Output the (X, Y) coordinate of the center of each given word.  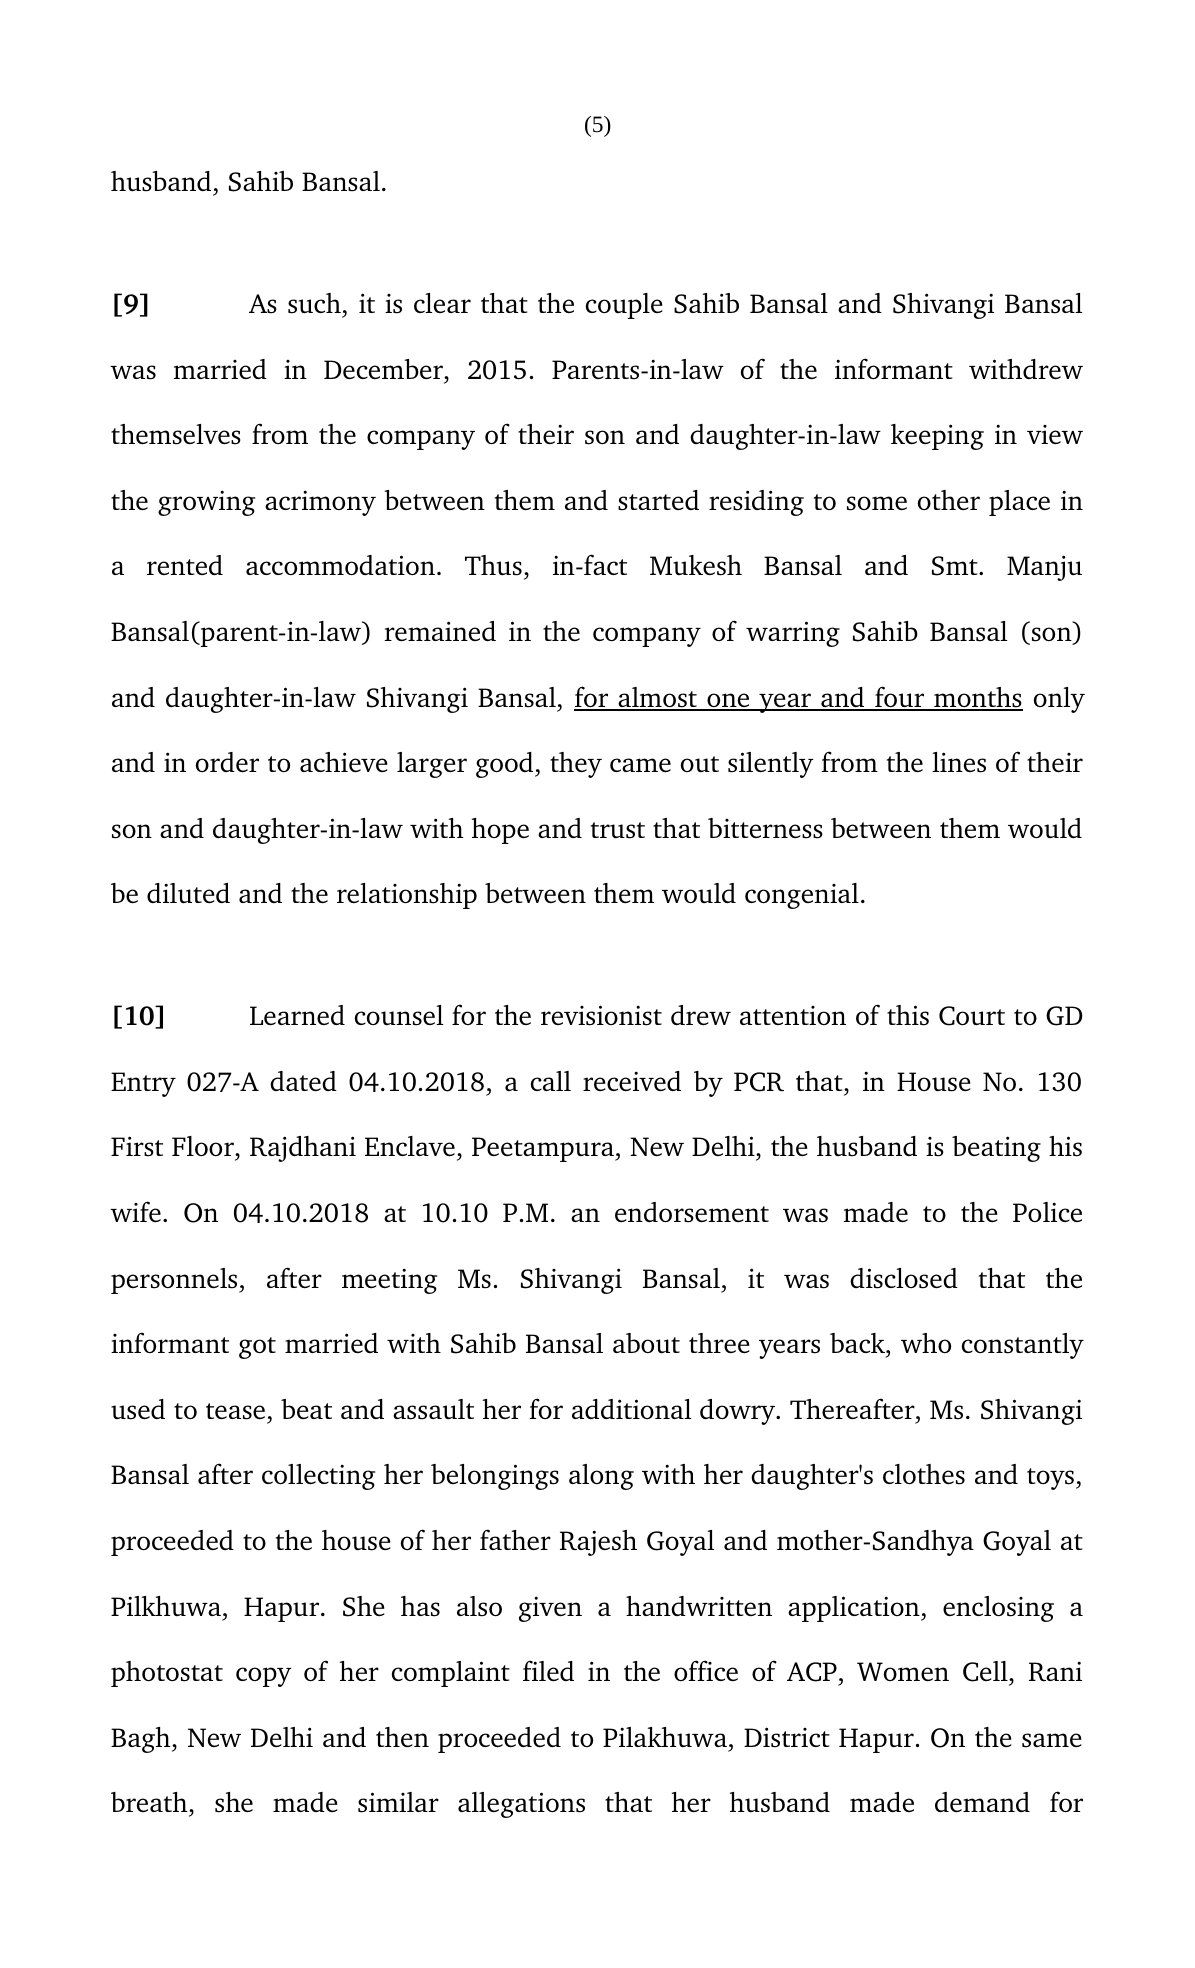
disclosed (904, 1278)
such (314, 303)
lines (959, 762)
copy (264, 1677)
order (227, 762)
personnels (175, 1281)
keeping (937, 437)
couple (624, 306)
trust (618, 830)
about (646, 1343)
